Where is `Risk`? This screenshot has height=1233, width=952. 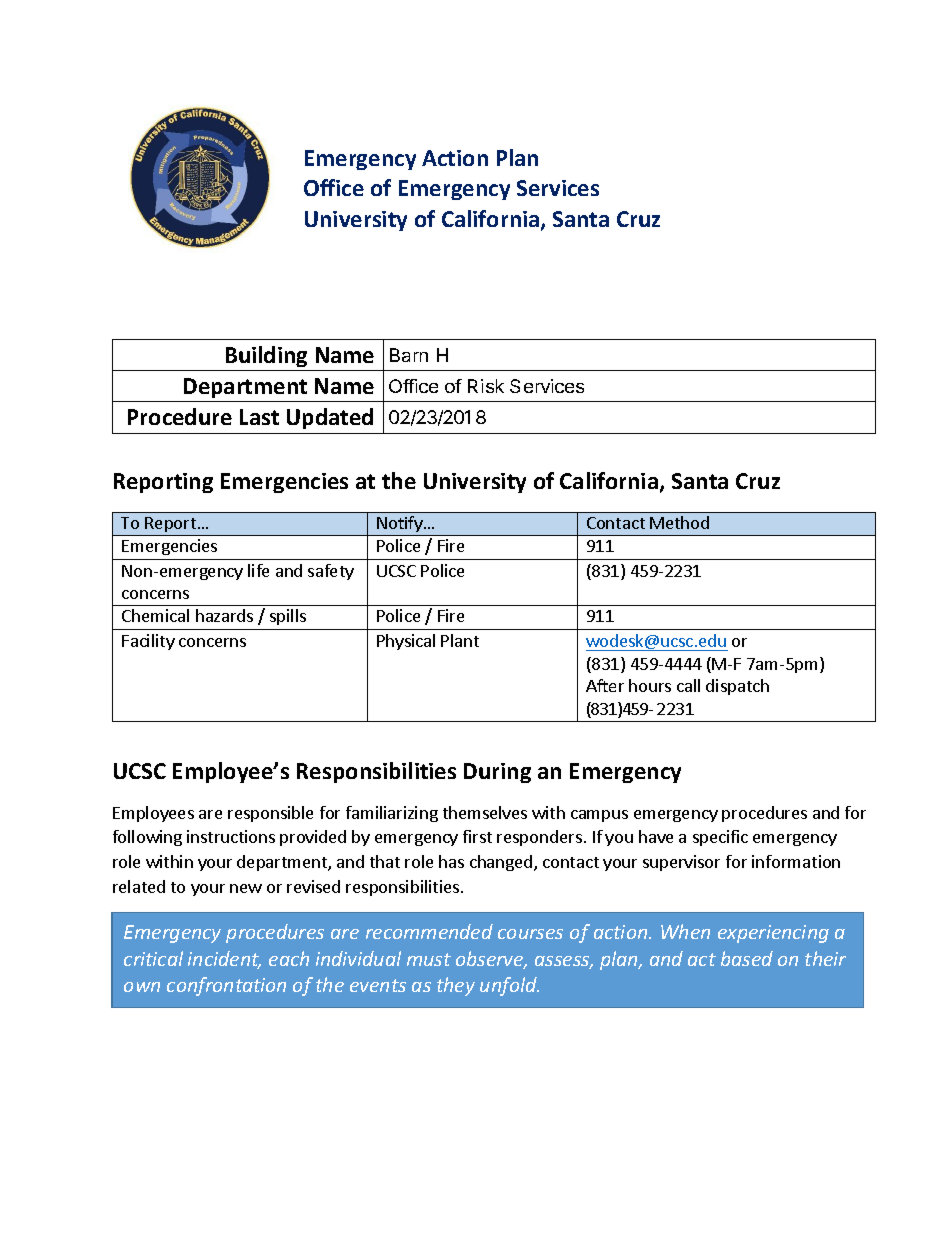 Risk is located at coordinates (486, 386).
